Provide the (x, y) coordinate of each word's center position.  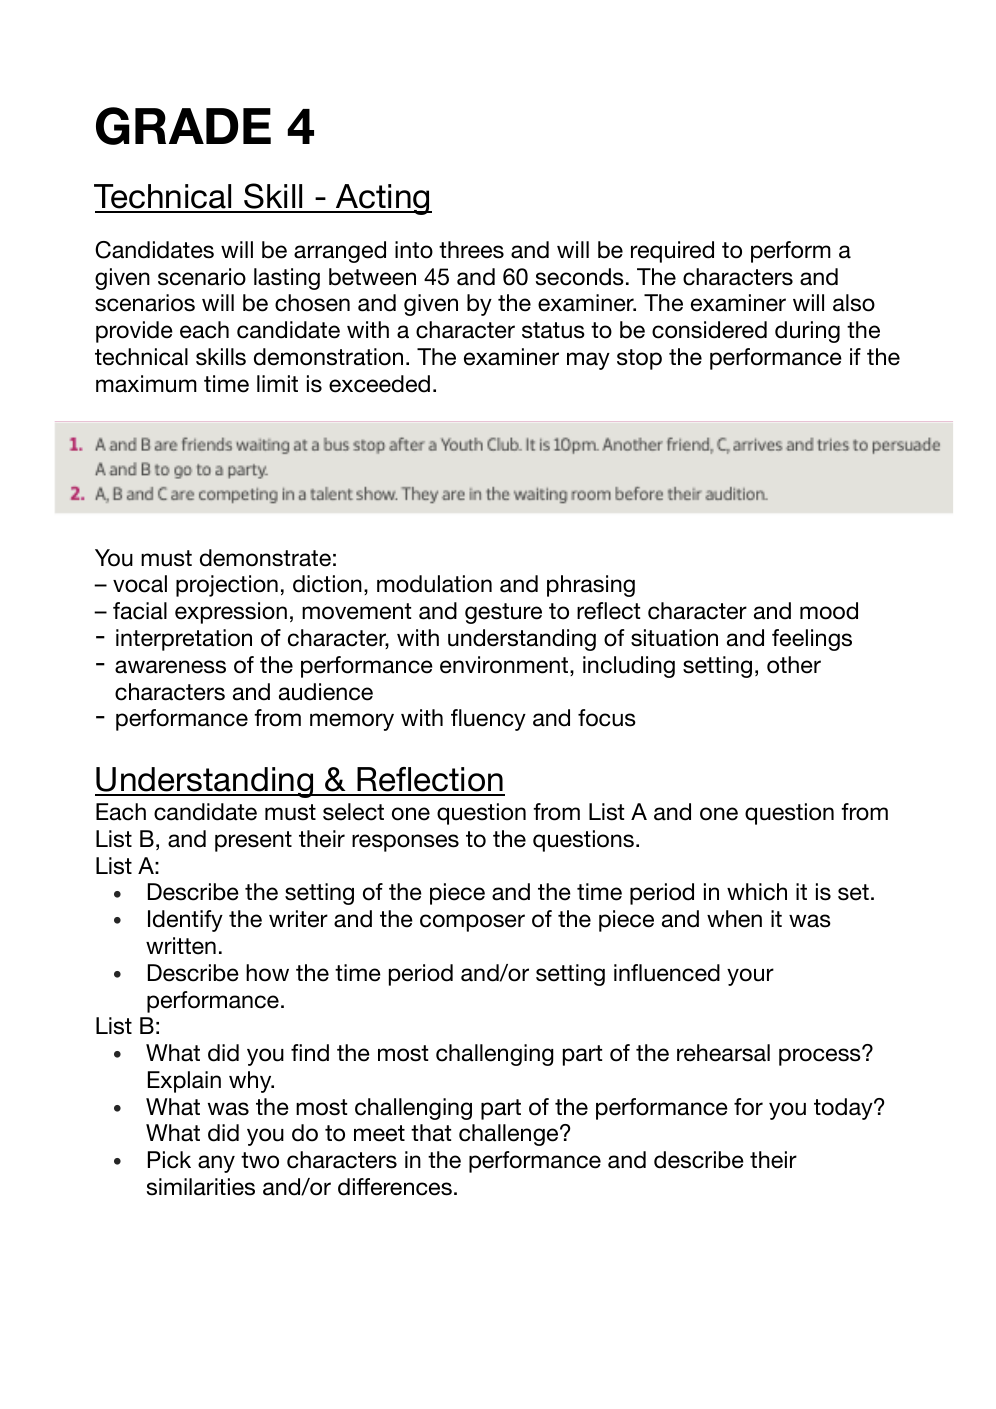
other (794, 665)
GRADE (183, 126)
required (672, 252)
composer (472, 923)
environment (505, 666)
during (807, 332)
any (216, 1164)
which (757, 892)
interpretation (184, 640)
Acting (383, 199)
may (588, 361)
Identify (185, 921)
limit (277, 383)
